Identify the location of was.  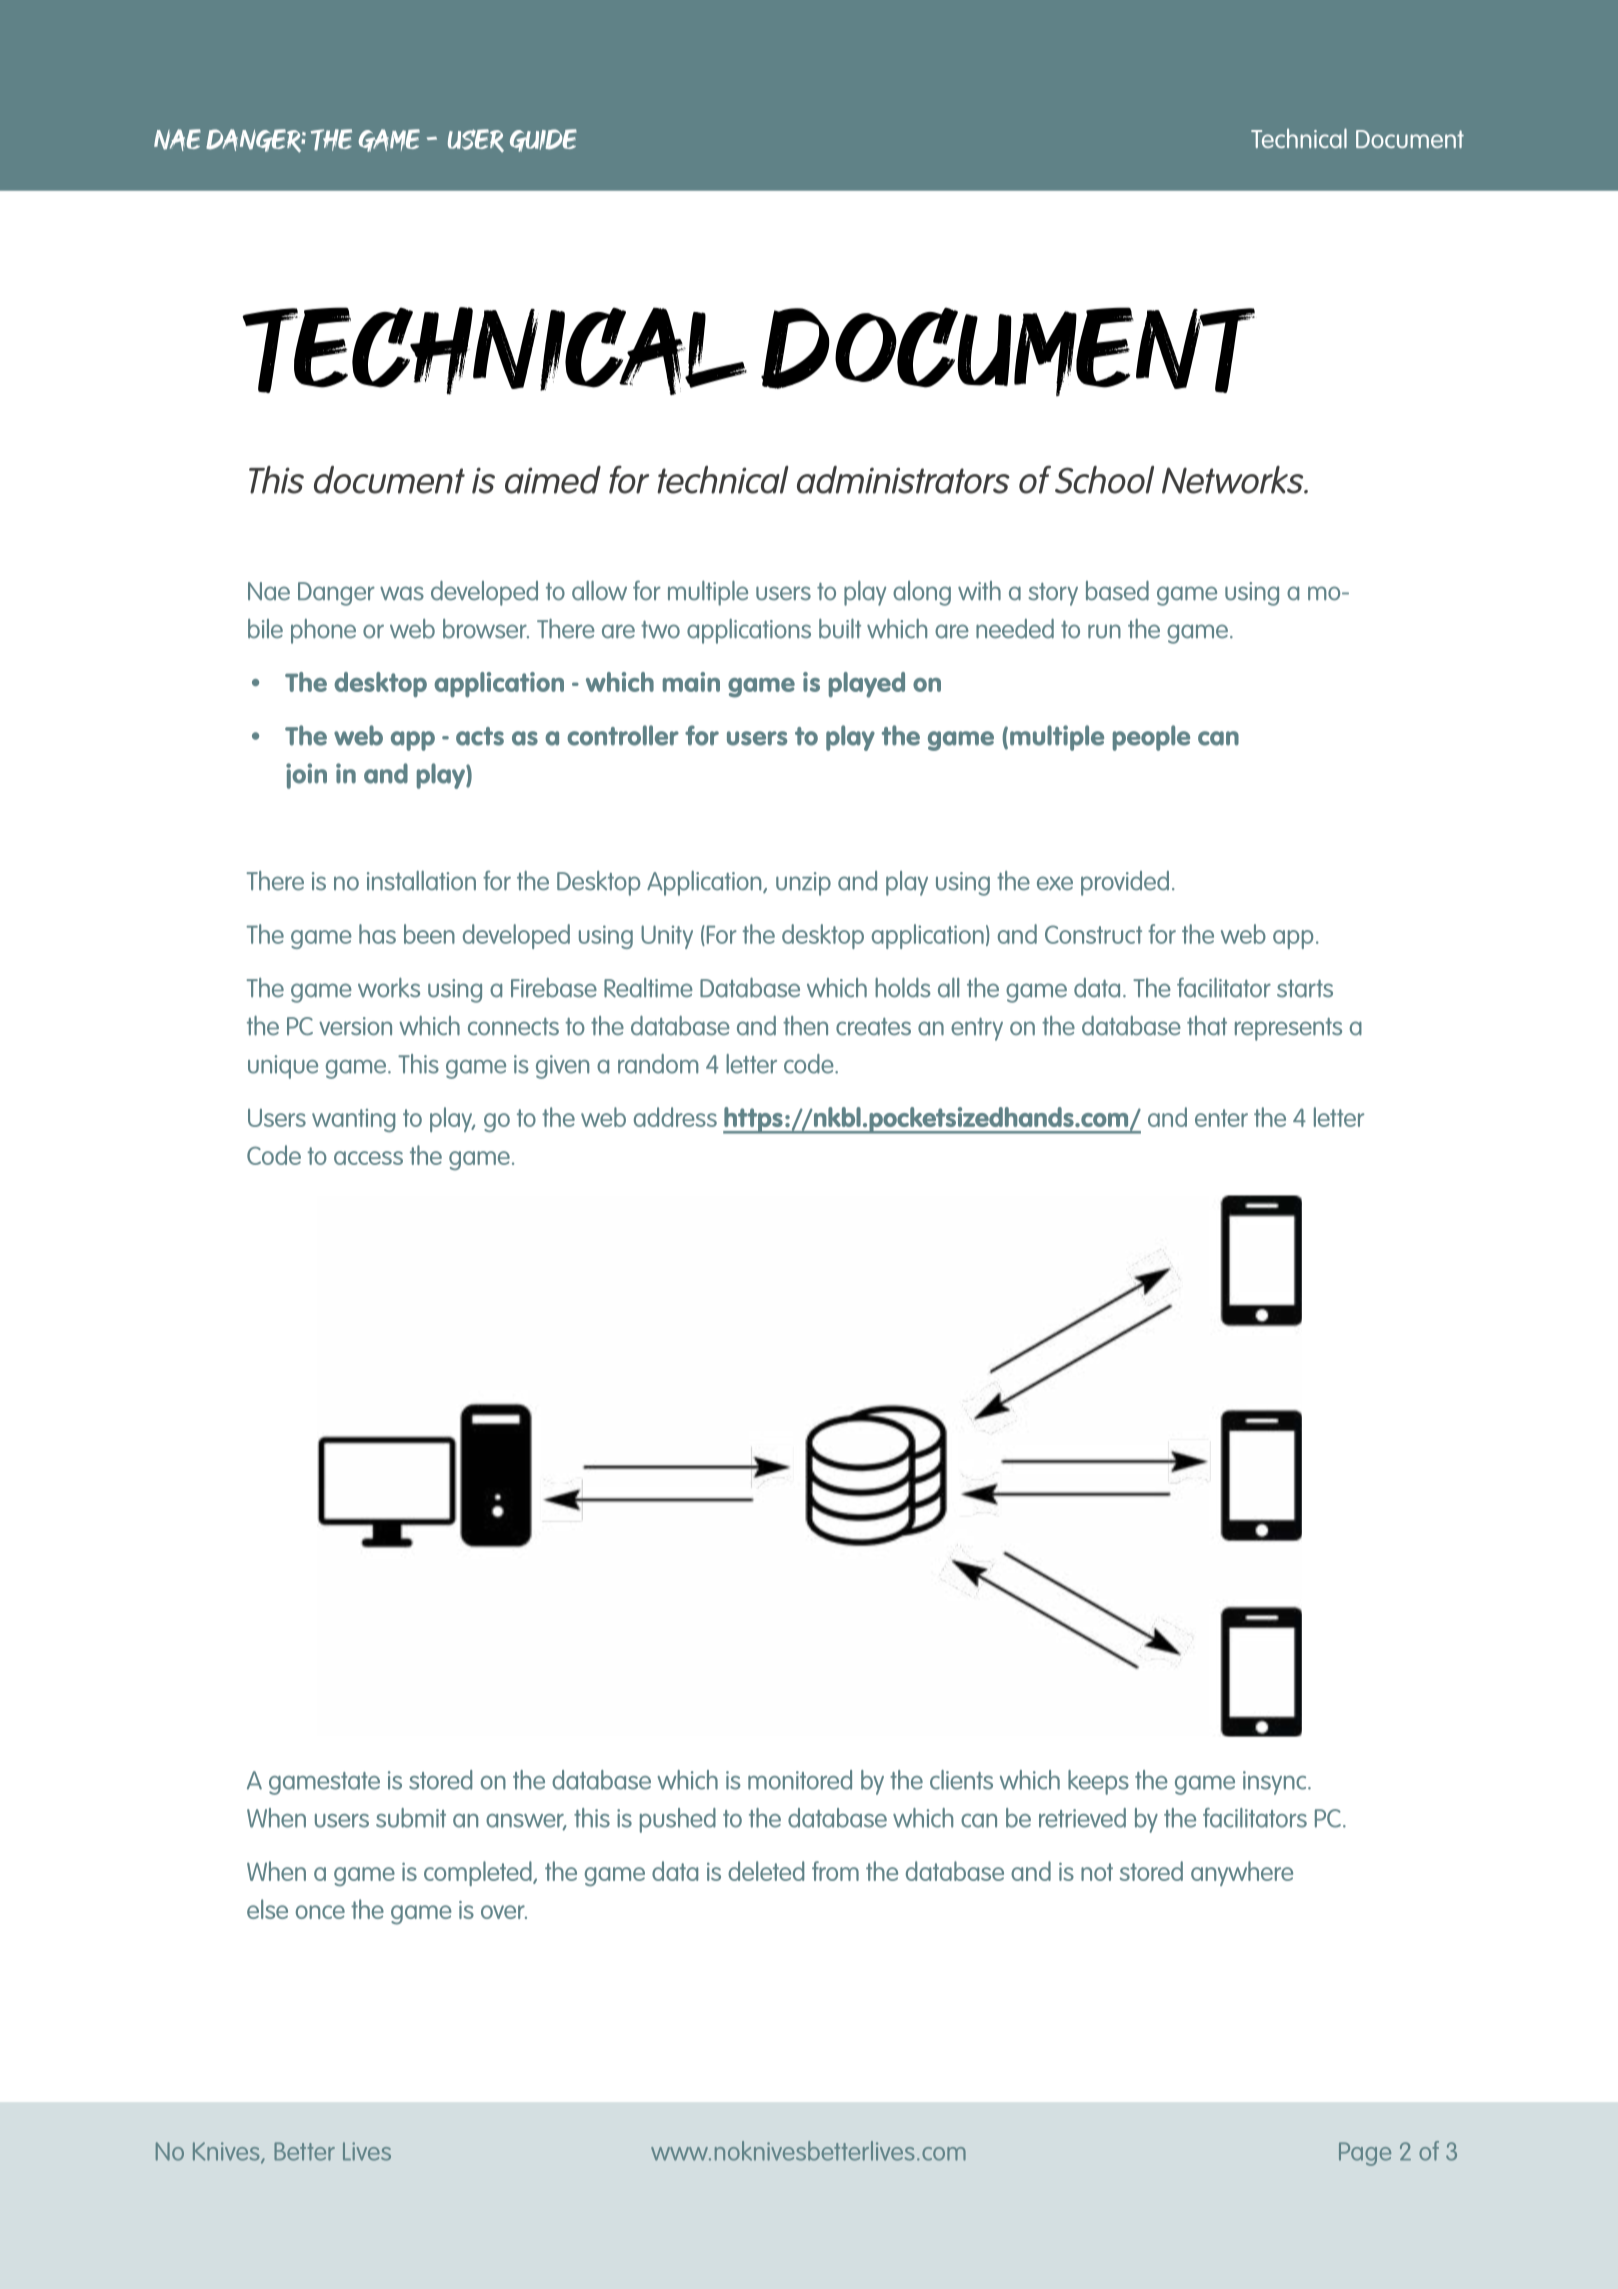
(402, 593).
